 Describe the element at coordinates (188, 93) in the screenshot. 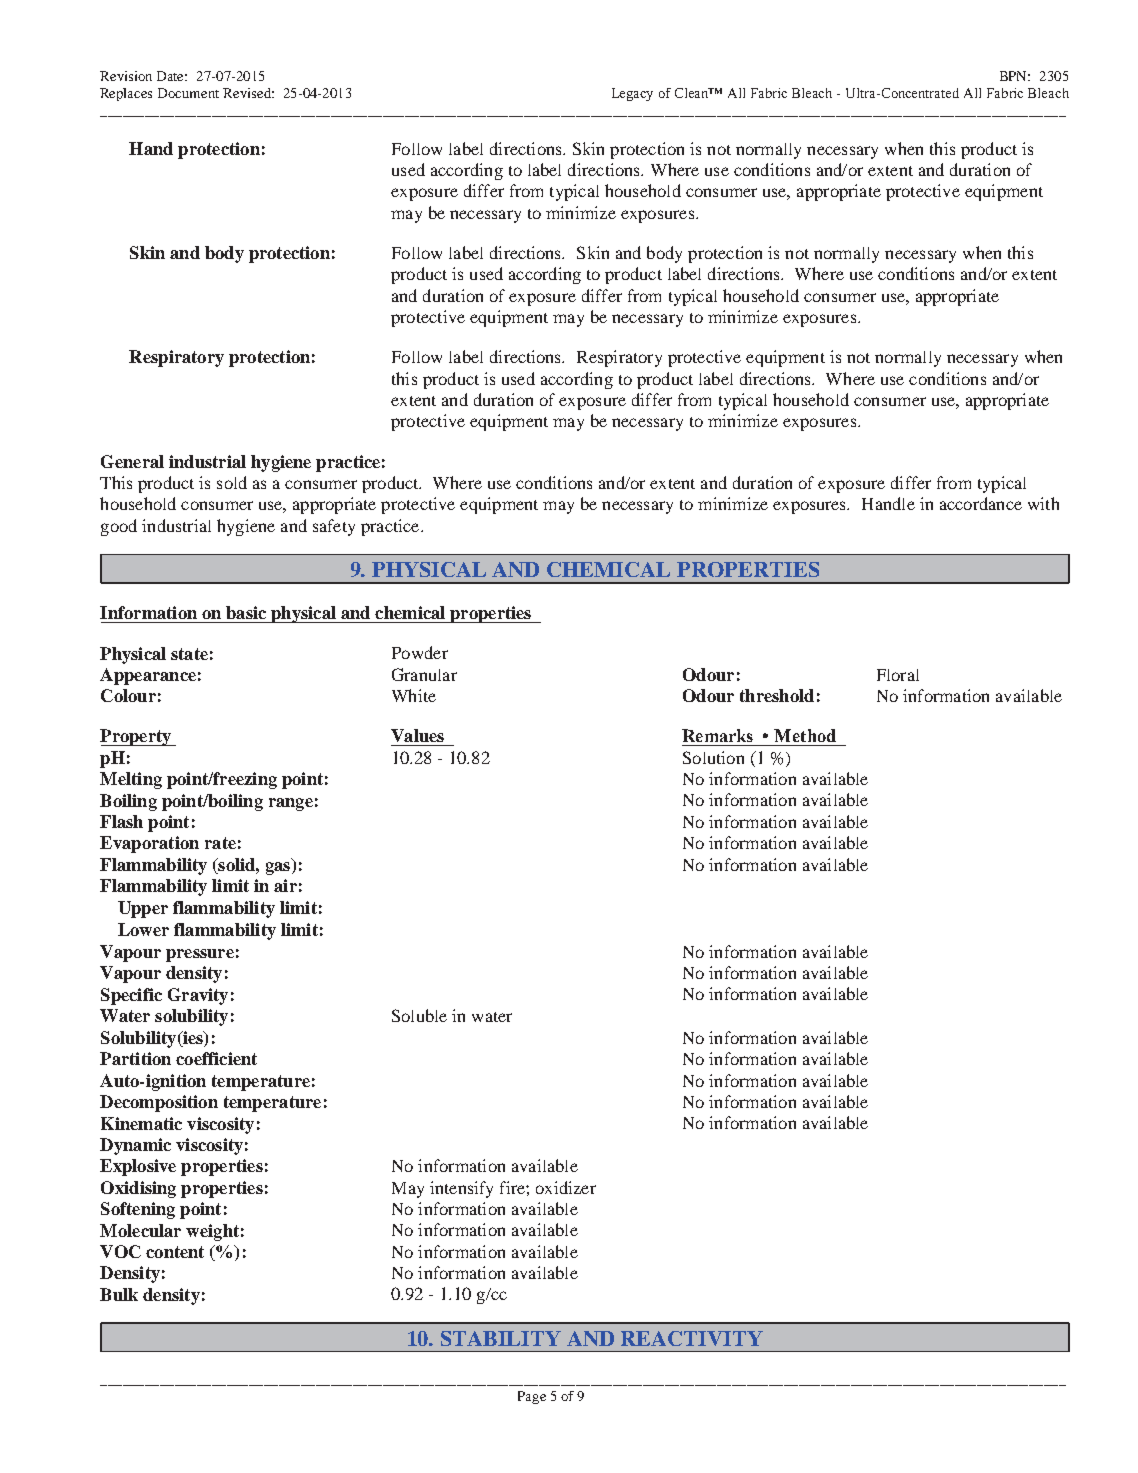

I see `Document` at that location.
